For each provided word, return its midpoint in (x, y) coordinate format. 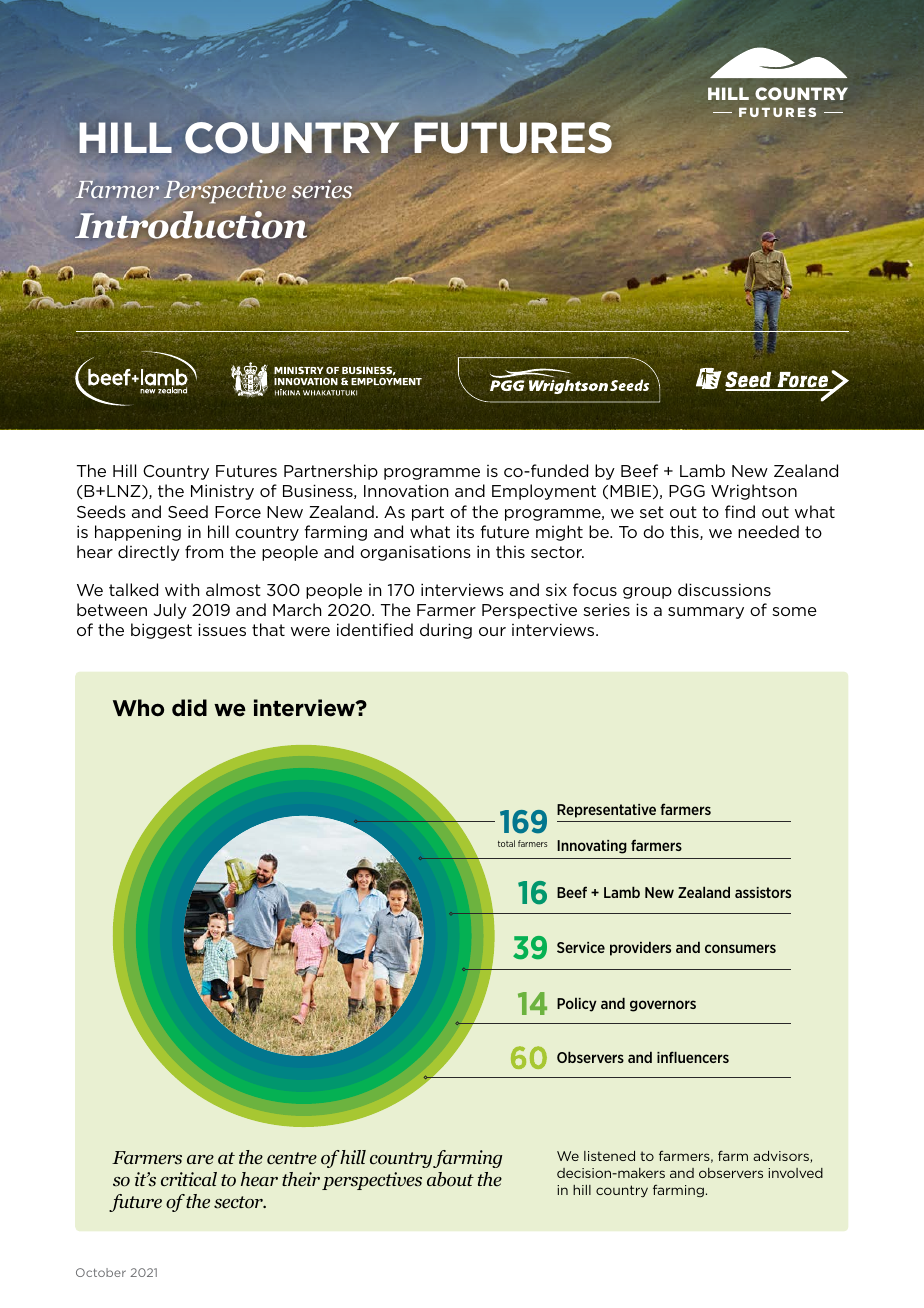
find (740, 511)
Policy (577, 1005)
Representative (606, 811)
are (200, 1159)
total (506, 843)
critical (189, 1179)
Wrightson (754, 492)
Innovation (406, 490)
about (450, 1179)
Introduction (191, 225)
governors (663, 1006)
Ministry (222, 492)
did (189, 707)
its (465, 531)
